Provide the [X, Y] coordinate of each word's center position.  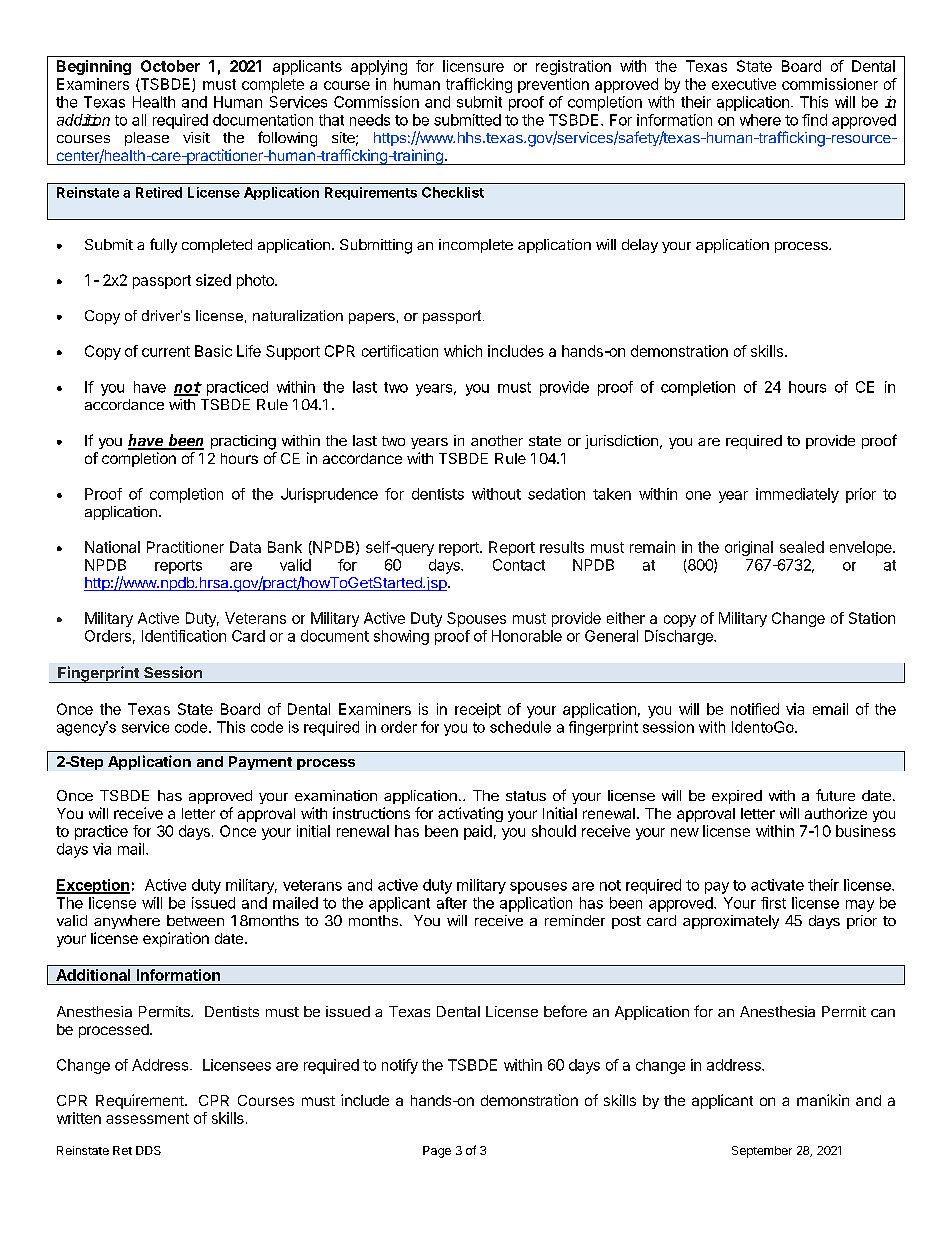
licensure [473, 66]
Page [437, 1152]
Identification [184, 636]
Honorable [527, 636]
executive [744, 84]
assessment [147, 1118]
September [762, 1152]
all [139, 120]
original [749, 548]
